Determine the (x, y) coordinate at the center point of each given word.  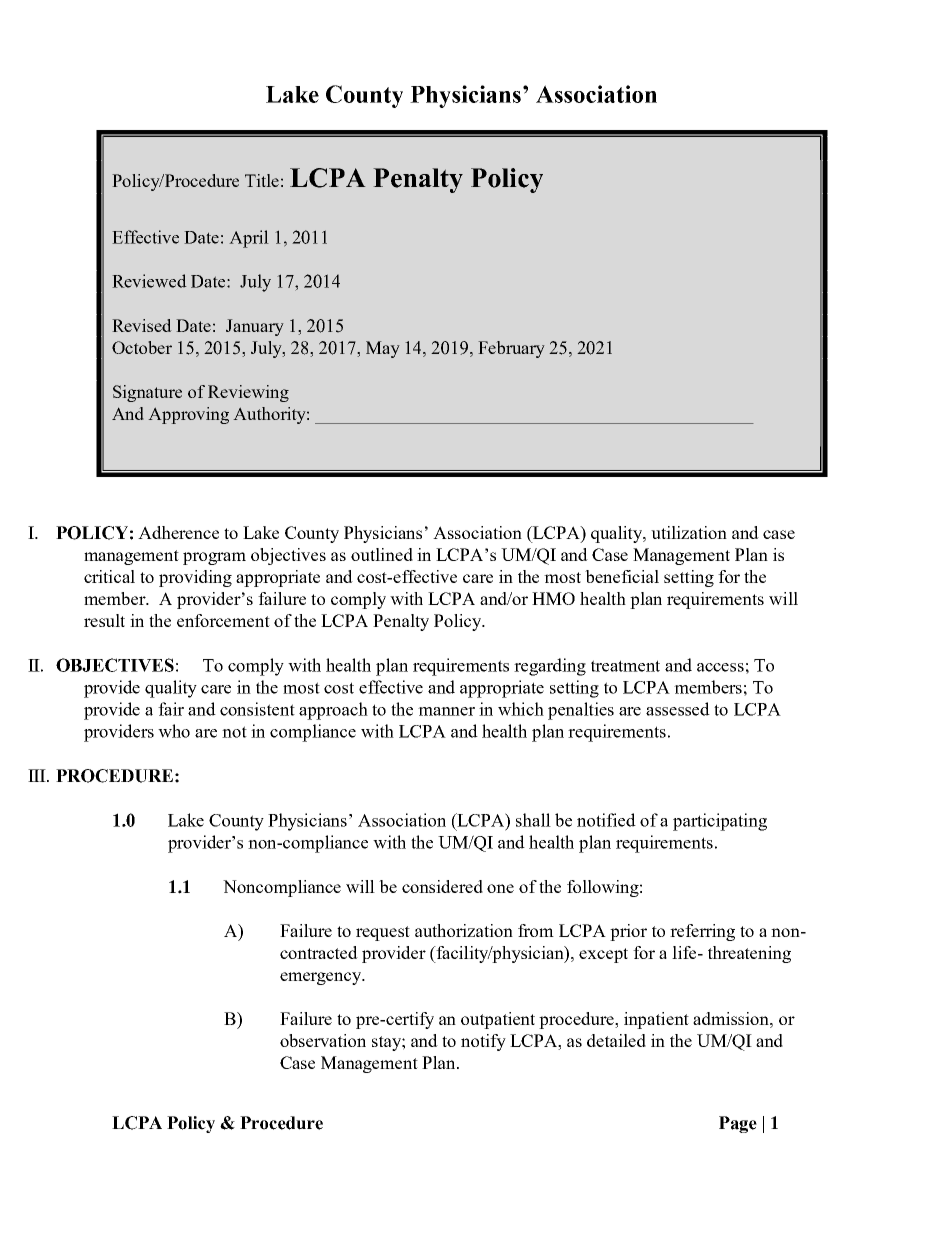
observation (323, 1040)
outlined (382, 554)
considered (442, 886)
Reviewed (149, 281)
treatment (625, 666)
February (511, 349)
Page (738, 1124)
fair (171, 709)
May (383, 349)
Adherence (178, 532)
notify (483, 1042)
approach (333, 711)
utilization (689, 532)
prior (628, 932)
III (38, 775)
